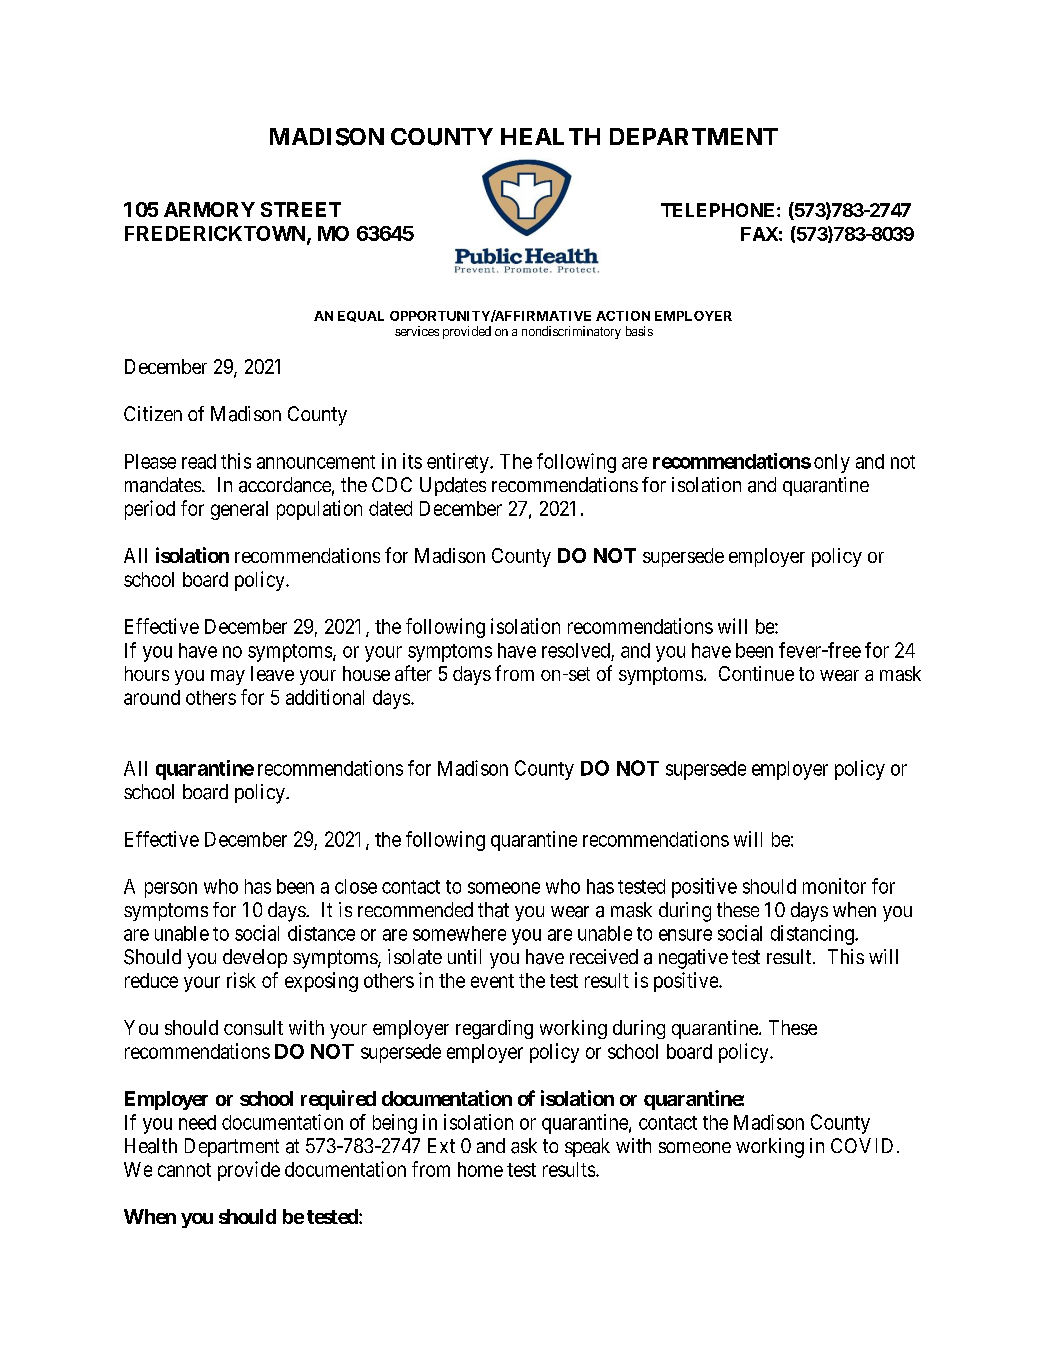 Image resolution: width=1047 pixels, height=1355 pixels. What do you see at coordinates (756, 673) in the screenshot?
I see `Continue` at bounding box center [756, 673].
